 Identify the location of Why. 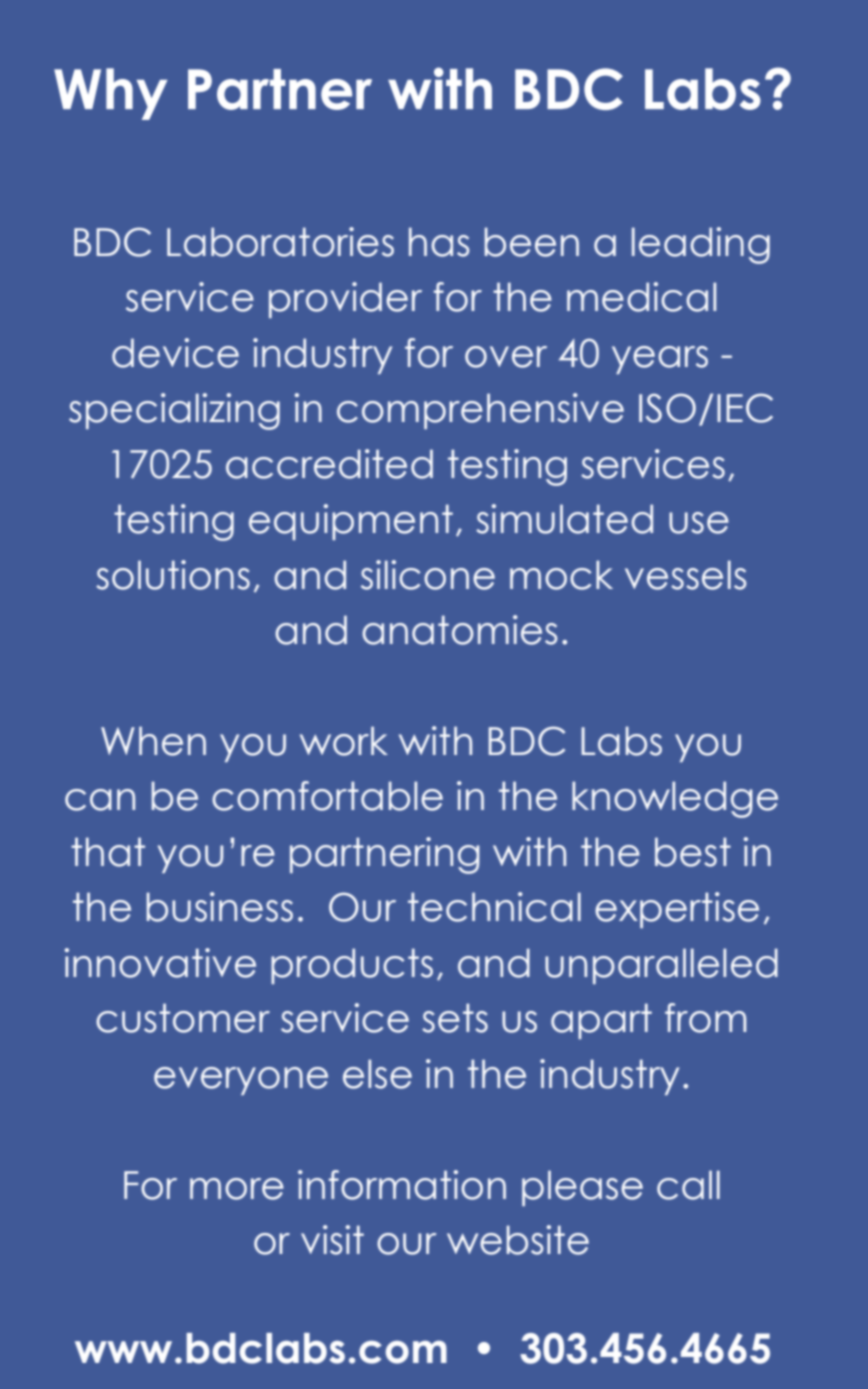
(110, 94).
